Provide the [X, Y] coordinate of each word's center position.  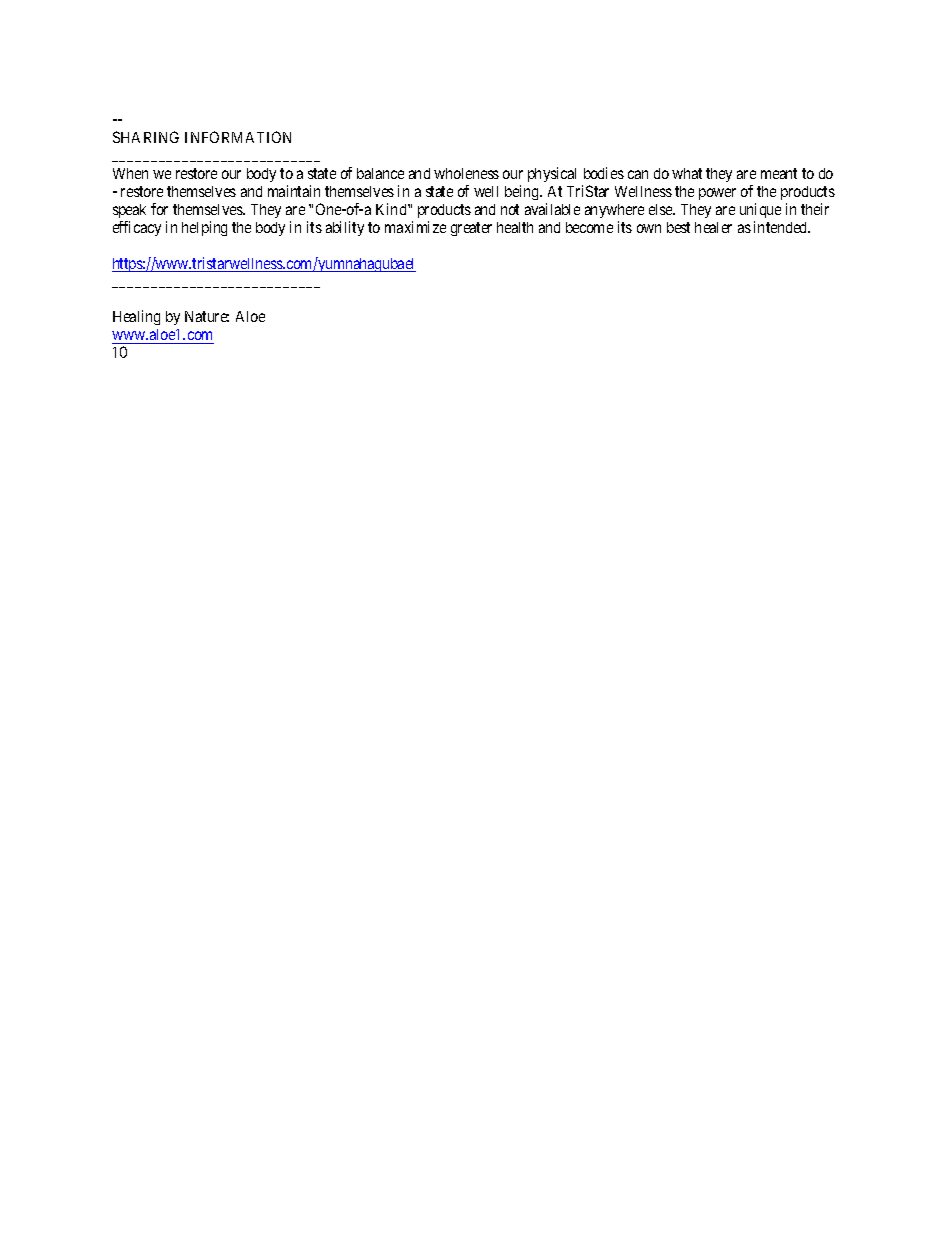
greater [471, 229]
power [717, 194]
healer [713, 227]
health [515, 227]
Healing [136, 317]
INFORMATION [238, 137]
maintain [294, 191]
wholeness [466, 173]
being [523, 192]
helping [204, 228]
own [649, 228]
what [687, 173]
